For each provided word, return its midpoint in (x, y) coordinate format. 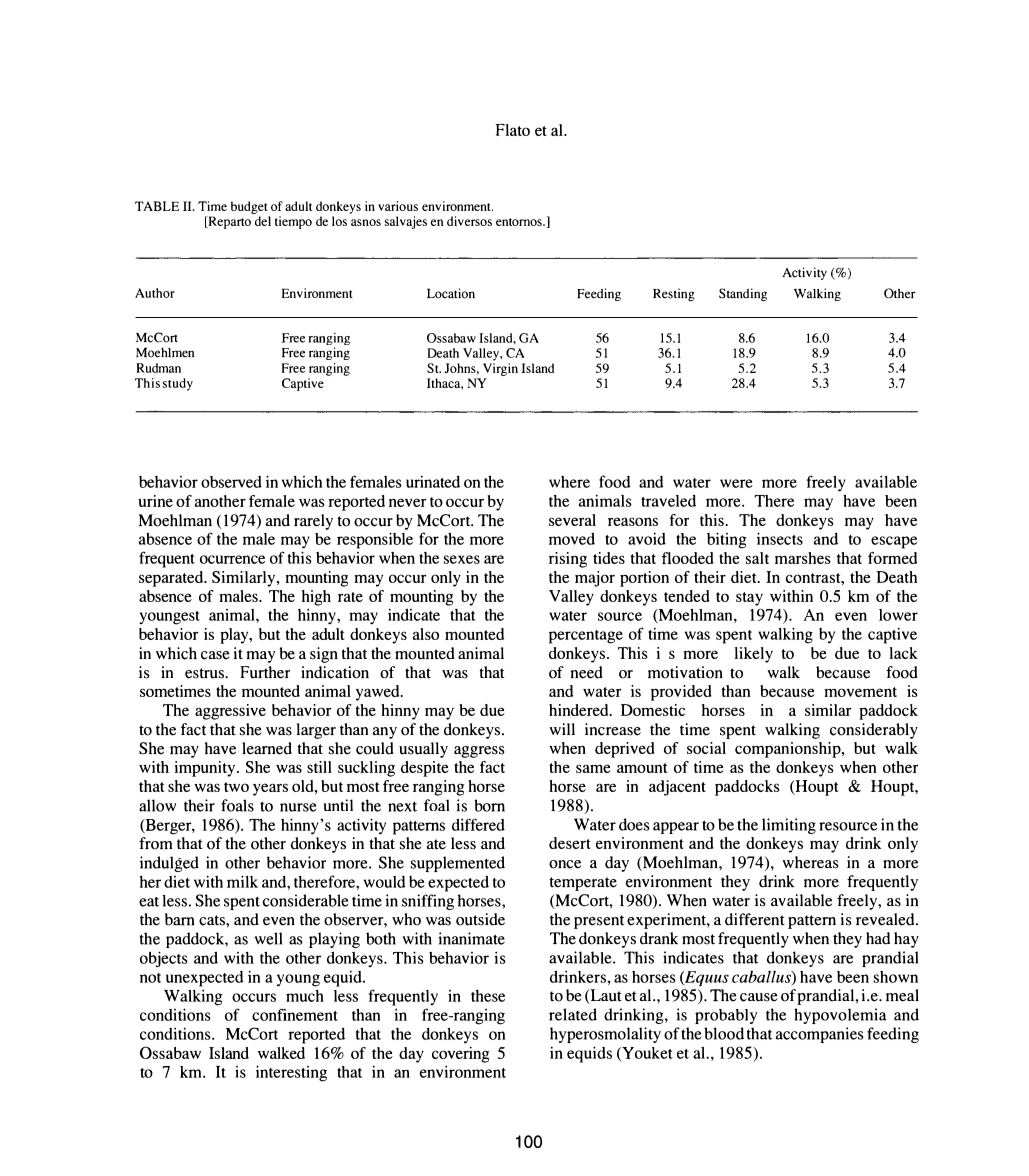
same (593, 768)
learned (267, 748)
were (736, 483)
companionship (789, 750)
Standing (743, 294)
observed (231, 482)
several (572, 520)
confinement (295, 1014)
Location (451, 293)
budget (249, 207)
